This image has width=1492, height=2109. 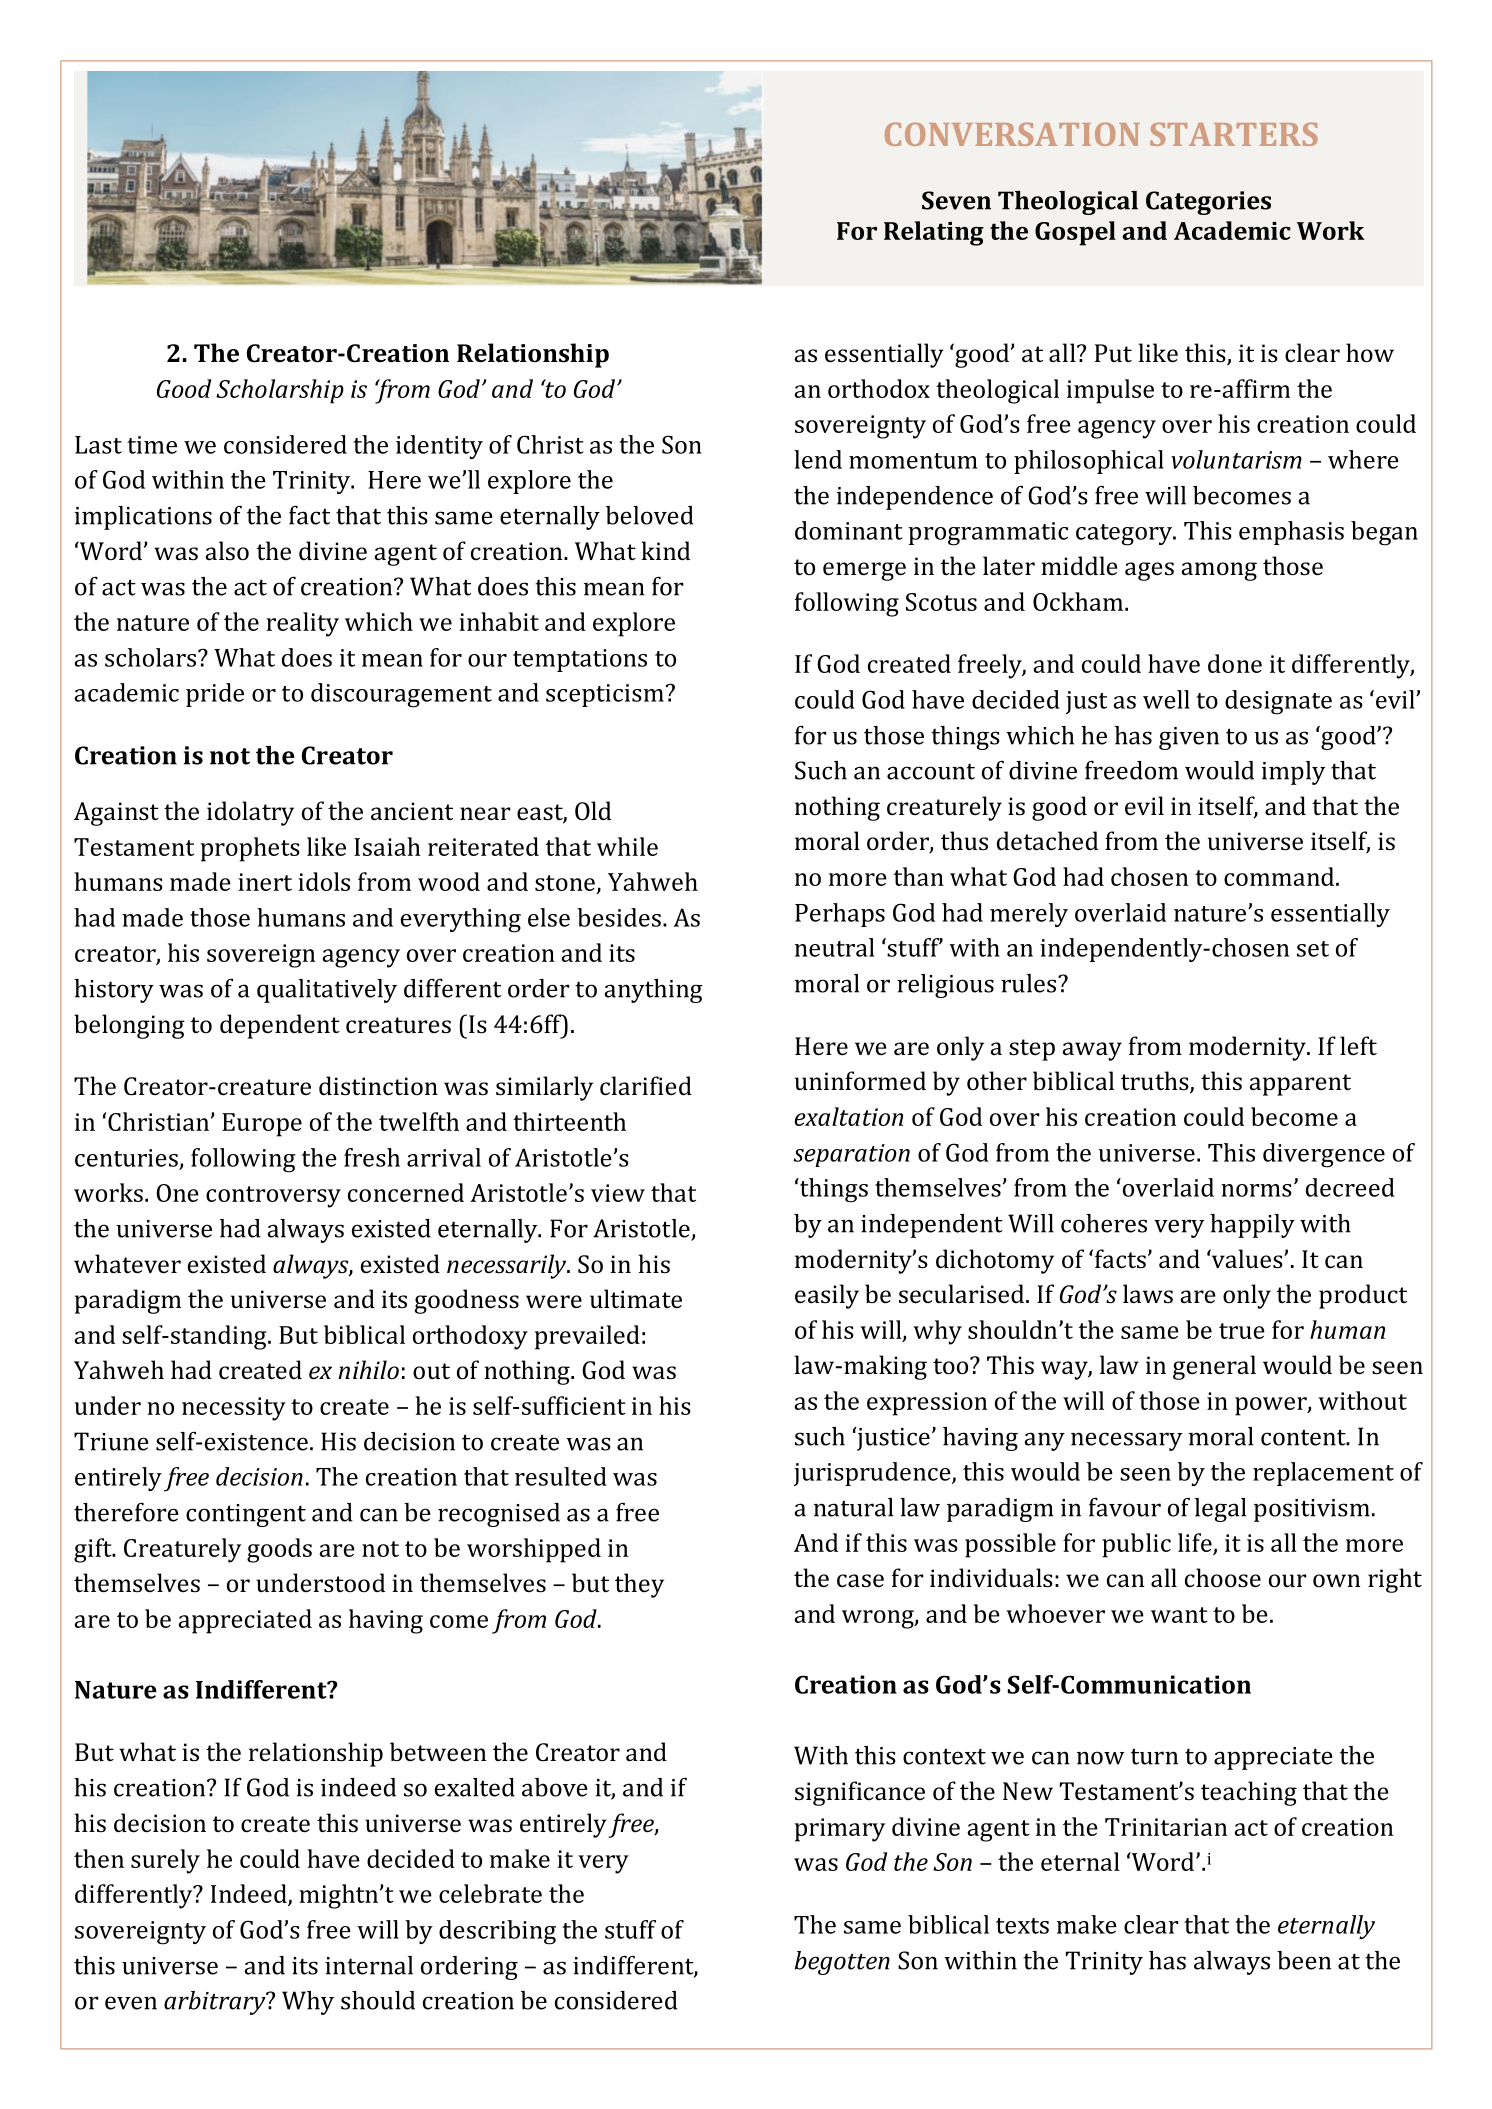 What do you see at coordinates (827, 1296) in the image?
I see `easily` at bounding box center [827, 1296].
